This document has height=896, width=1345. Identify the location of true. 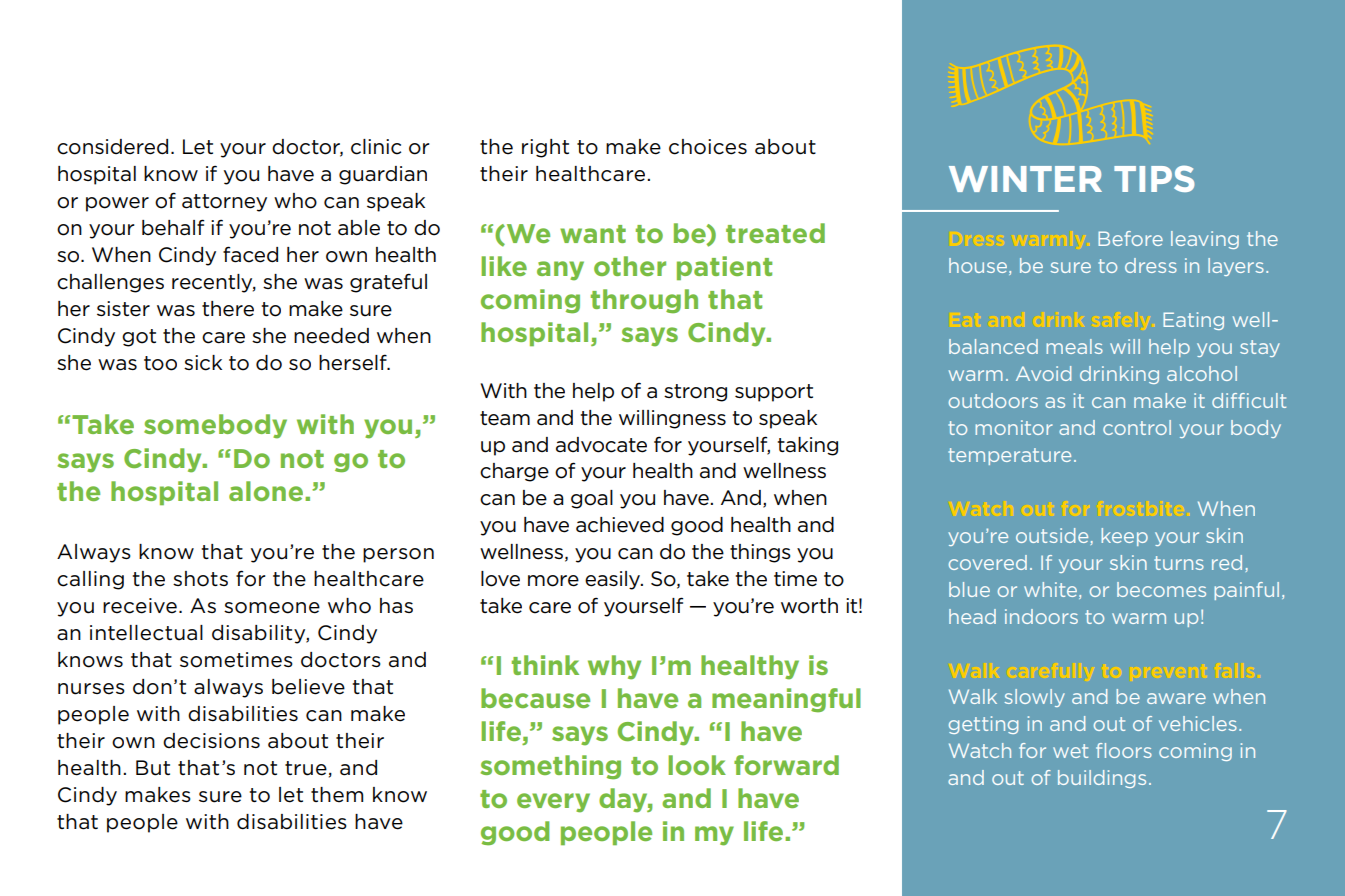
(306, 768).
